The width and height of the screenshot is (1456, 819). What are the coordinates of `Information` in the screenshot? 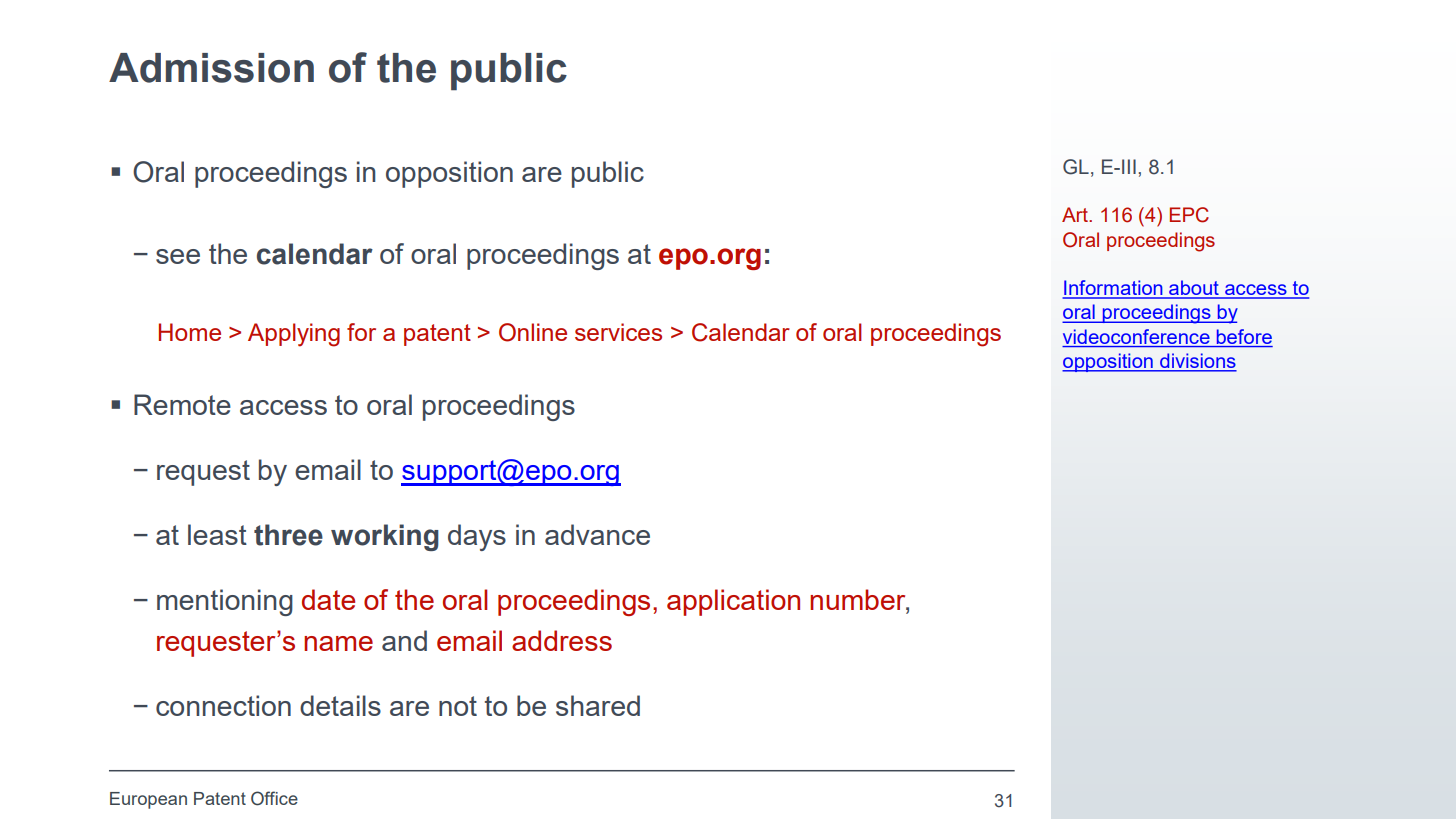 It's located at (1113, 289).
